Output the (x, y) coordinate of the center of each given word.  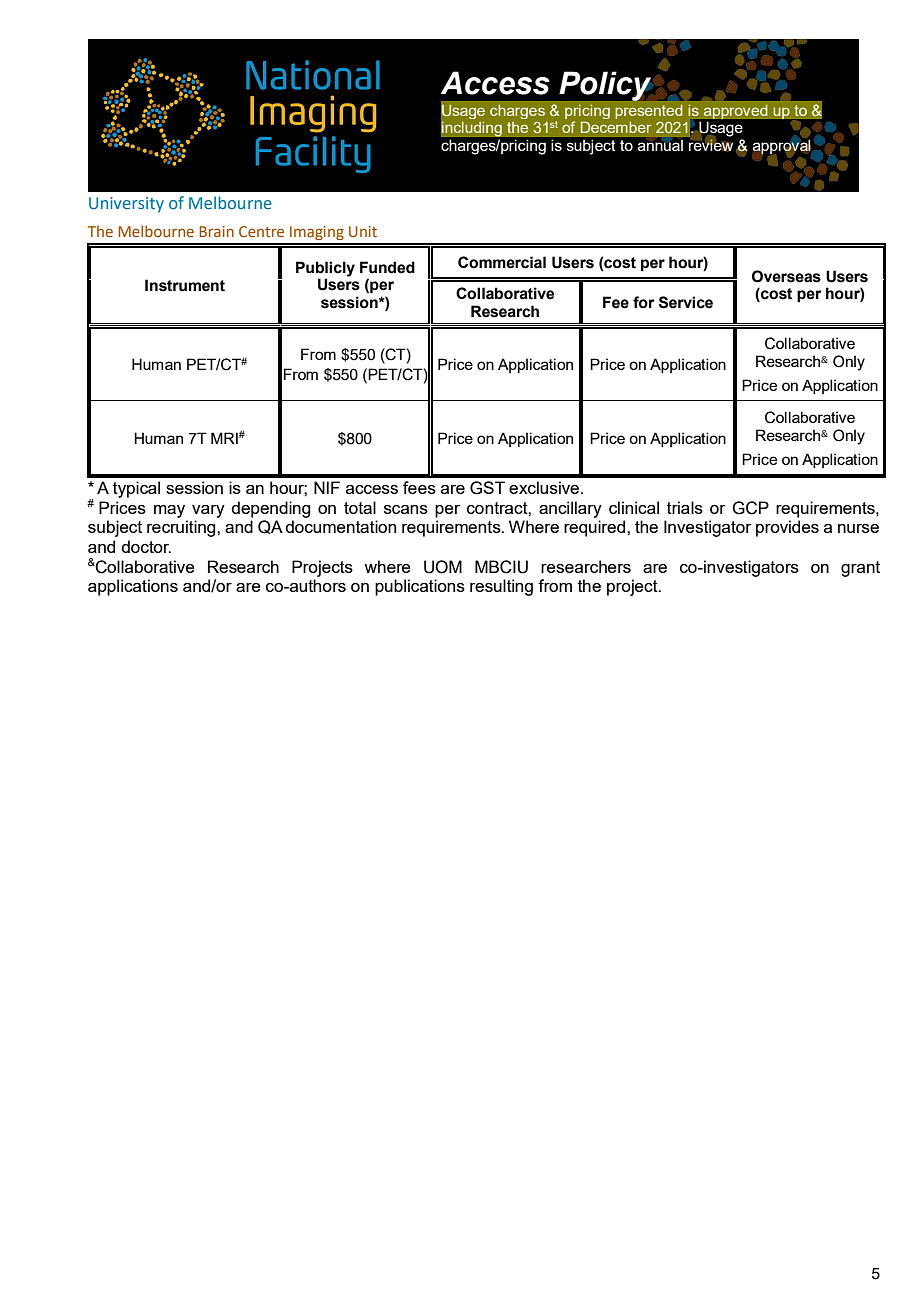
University (126, 205)
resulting (501, 587)
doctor (146, 546)
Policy (605, 86)
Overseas (786, 276)
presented (649, 112)
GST (487, 488)
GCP (750, 508)
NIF (327, 487)
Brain (216, 231)
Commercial (502, 262)
